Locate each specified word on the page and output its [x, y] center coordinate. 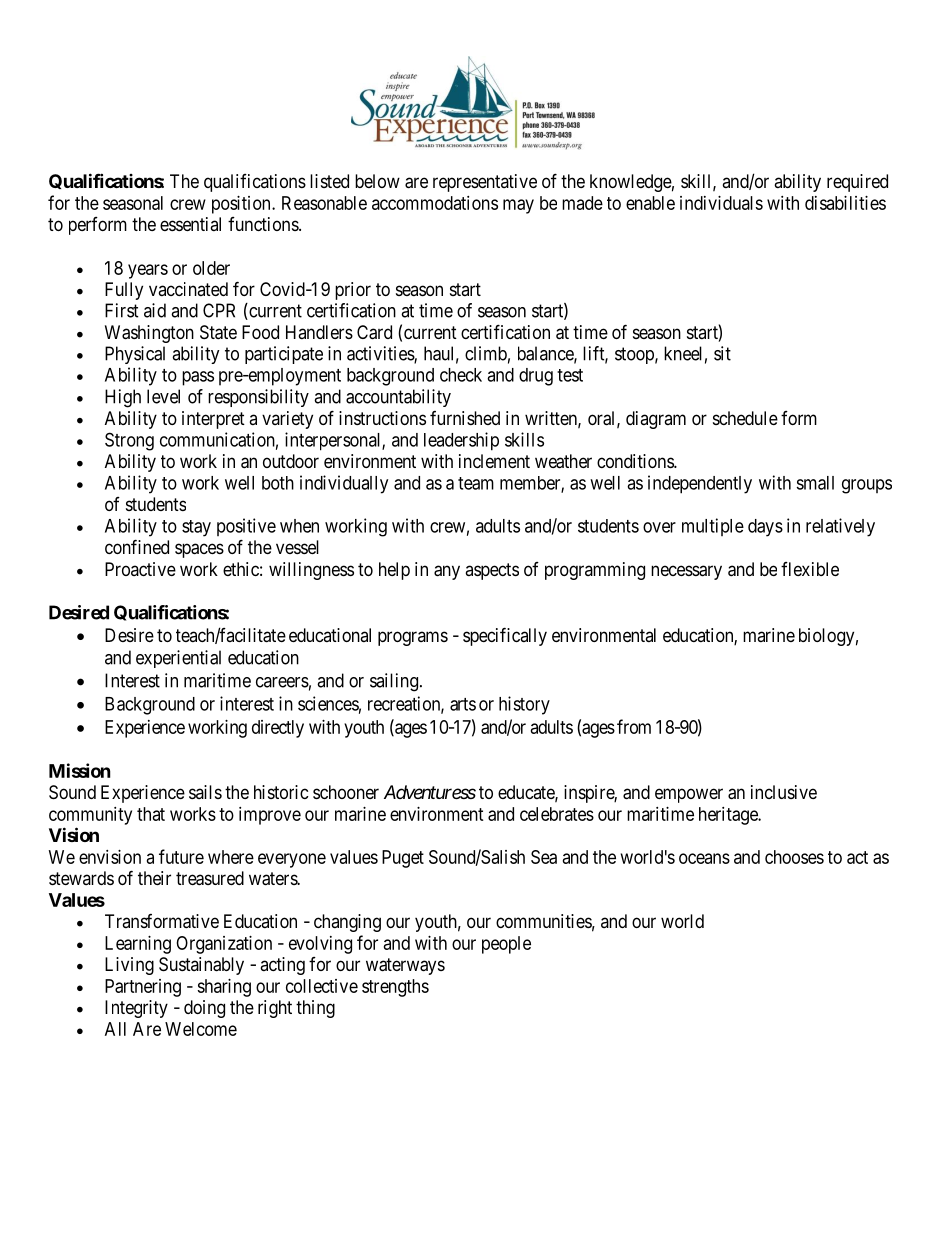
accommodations [435, 203]
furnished [465, 418]
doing [204, 1009]
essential [190, 224]
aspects [492, 571]
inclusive [784, 792]
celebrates [557, 814]
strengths [395, 988]
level [163, 396]
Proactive [140, 569]
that [151, 814]
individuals [721, 203]
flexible [810, 569]
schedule [745, 418]
